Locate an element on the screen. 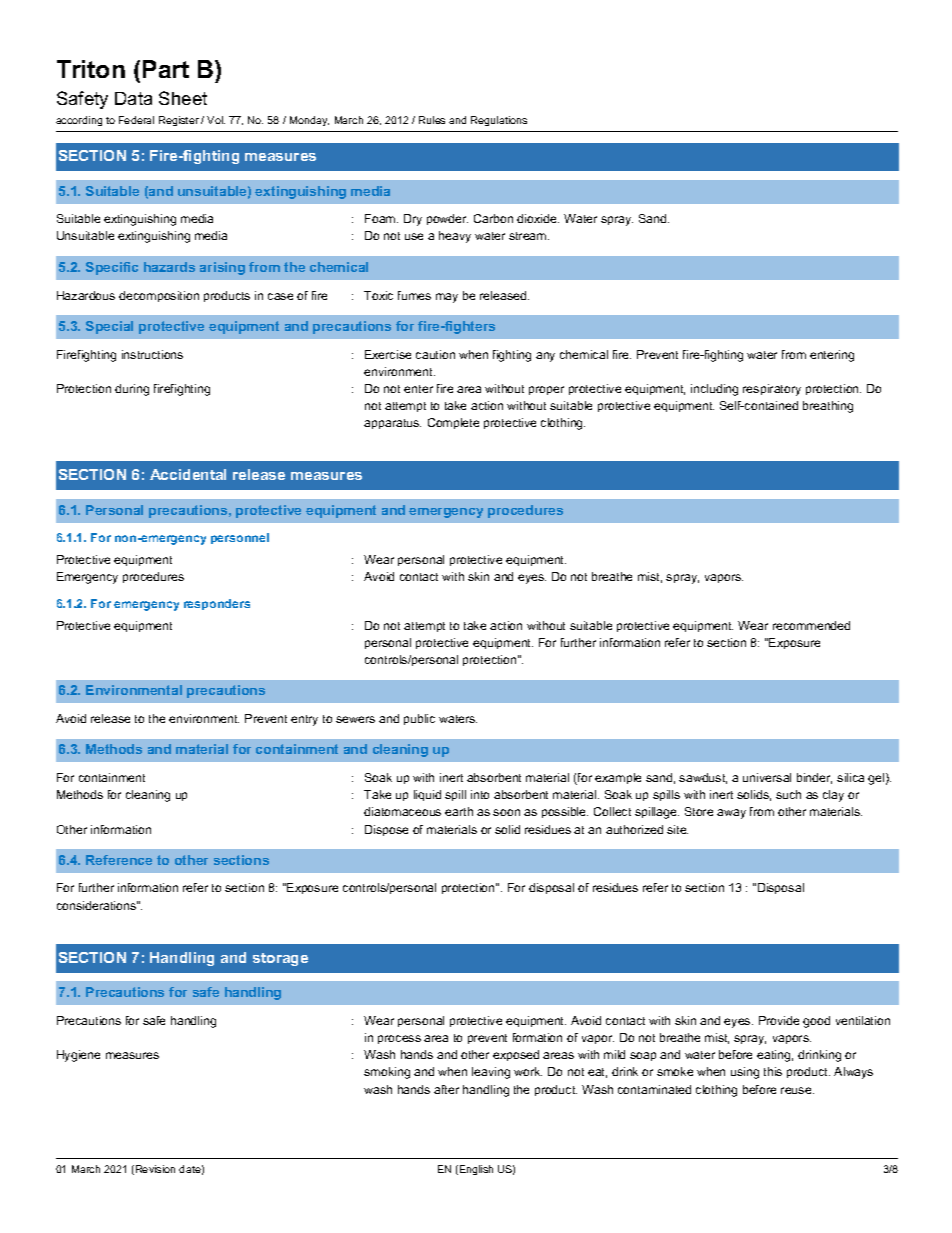 This screenshot has height=1233, width=952. reuse is located at coordinates (797, 1090).
